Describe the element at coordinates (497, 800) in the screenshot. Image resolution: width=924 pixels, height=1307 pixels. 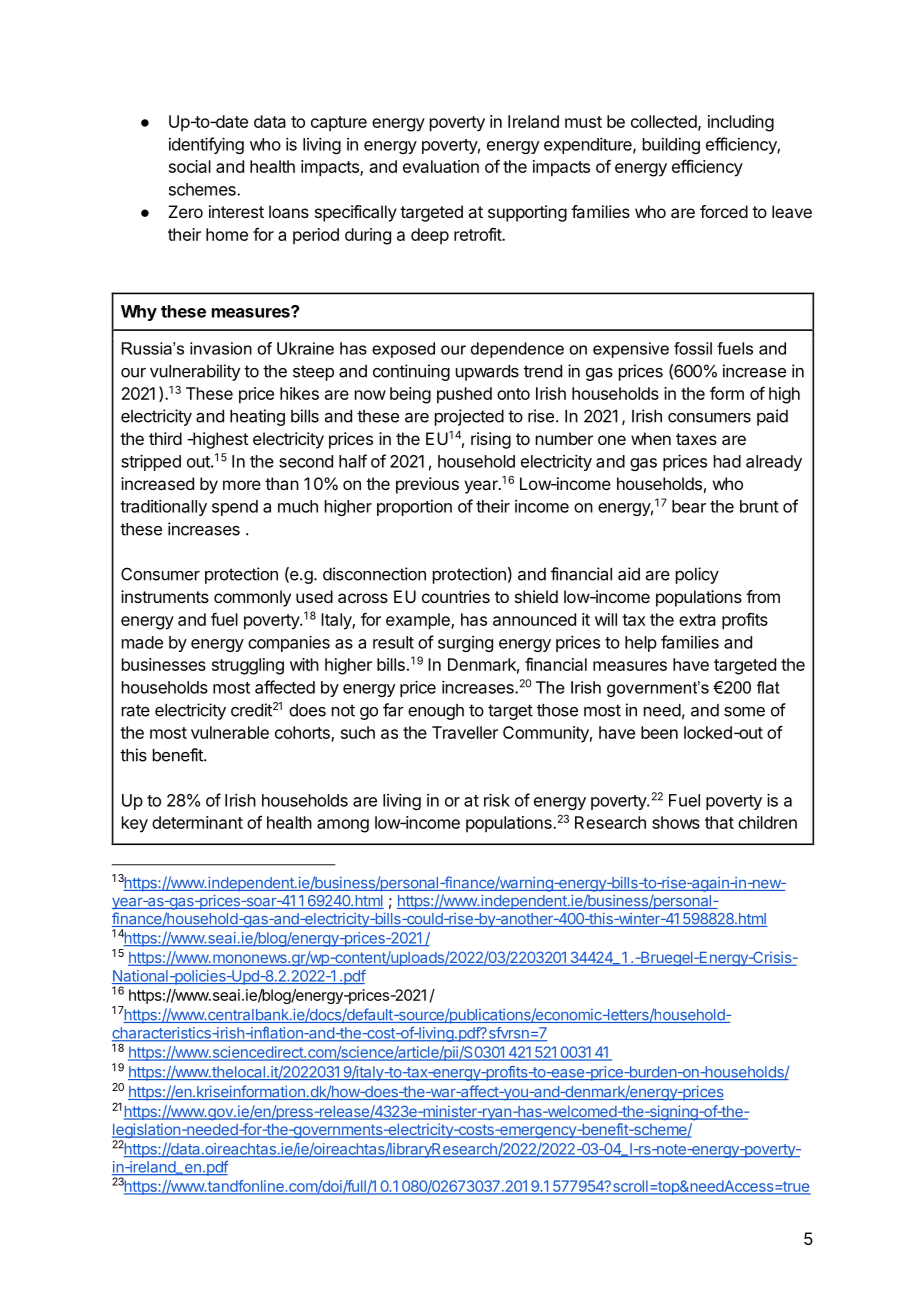
I see `risk` at that location.
